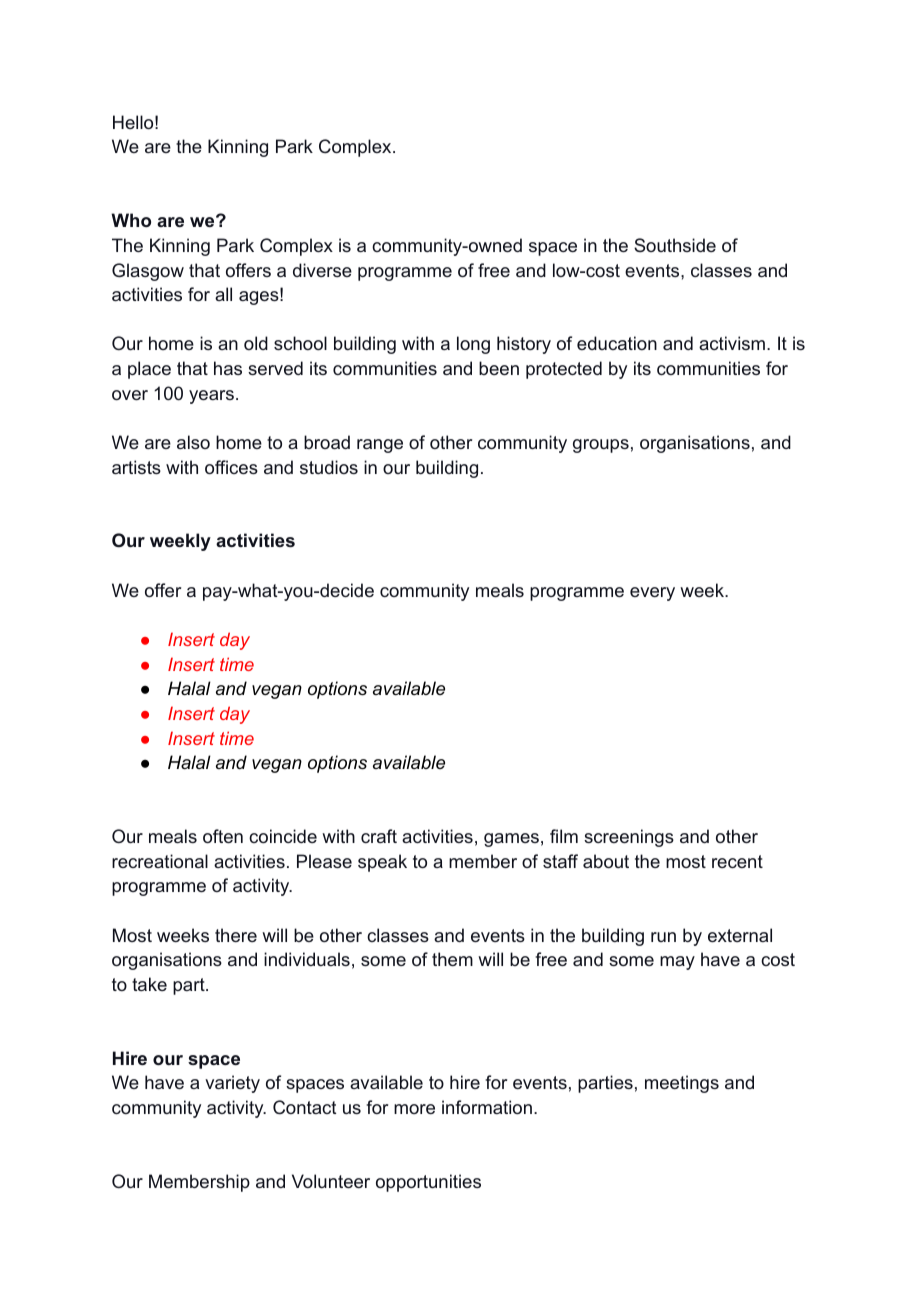 The image size is (924, 1307). I want to click on variety, so click(232, 1084).
